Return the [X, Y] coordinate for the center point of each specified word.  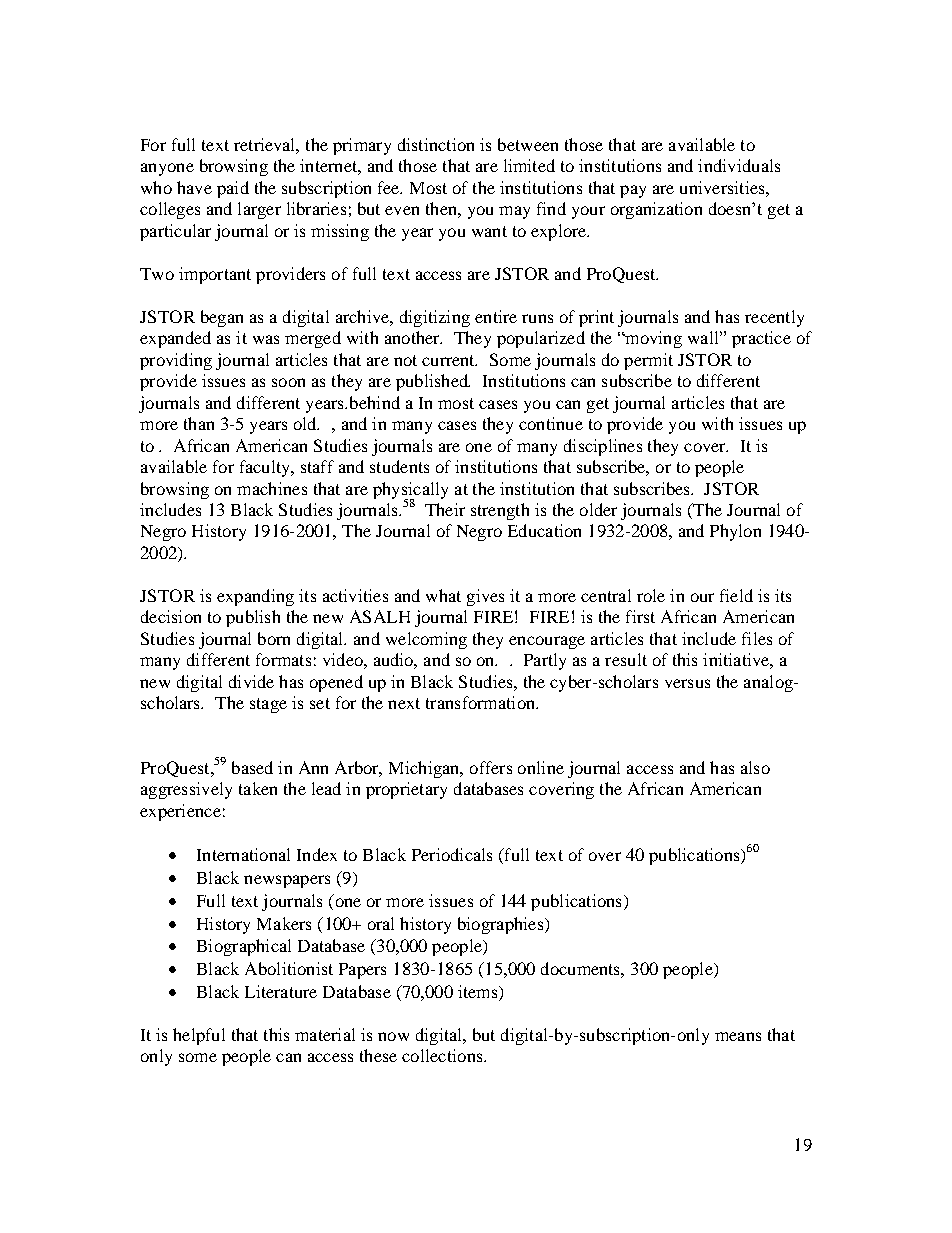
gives [485, 597]
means [738, 1036]
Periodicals [452, 854]
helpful [199, 1036]
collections [443, 1055]
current [449, 360]
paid [233, 189]
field [736, 595]
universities [723, 187]
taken [258, 788]
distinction [436, 144]
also [755, 767]
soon [288, 382]
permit [648, 361]
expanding [255, 597]
